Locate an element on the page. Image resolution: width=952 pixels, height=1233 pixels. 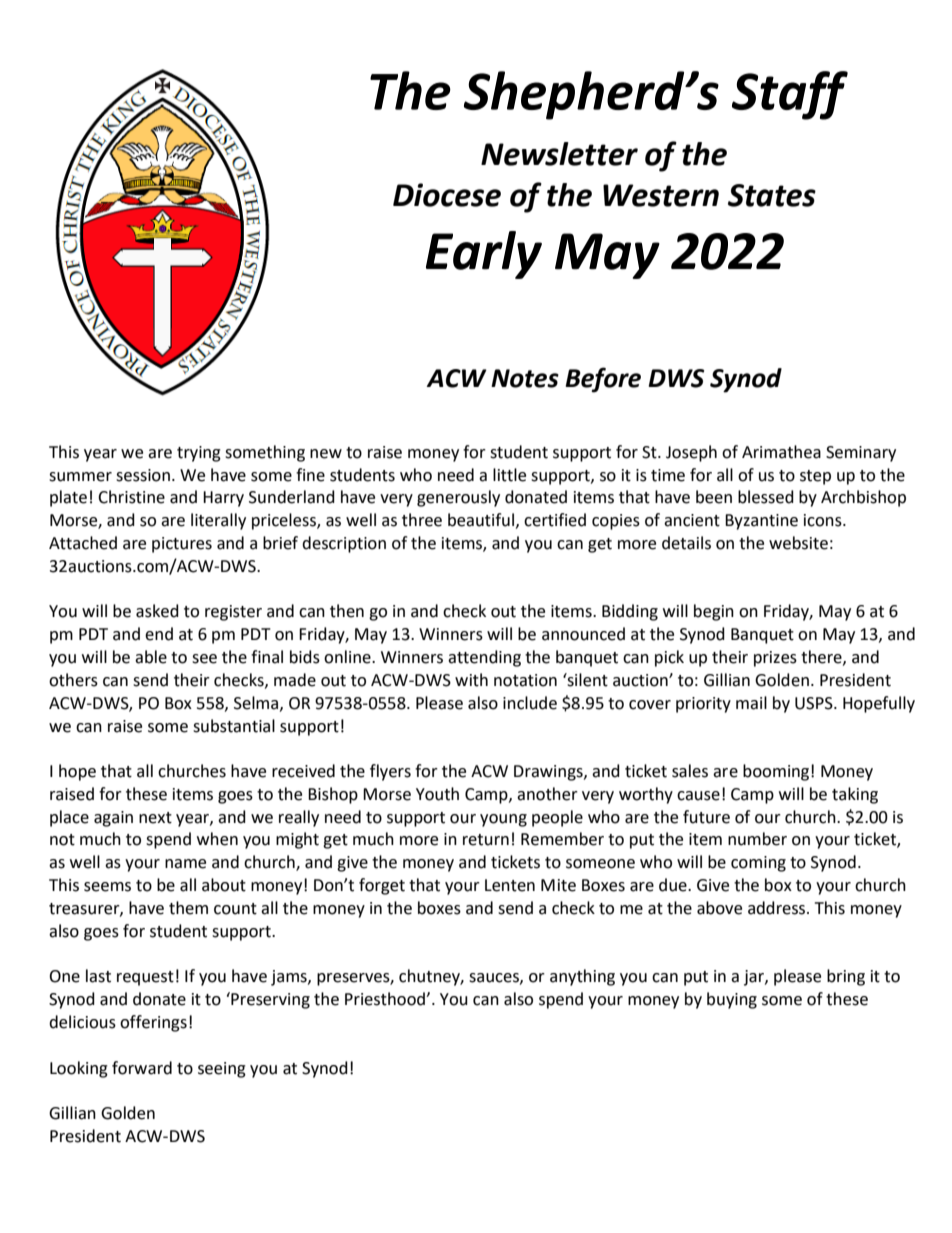
mail is located at coordinates (751, 703).
